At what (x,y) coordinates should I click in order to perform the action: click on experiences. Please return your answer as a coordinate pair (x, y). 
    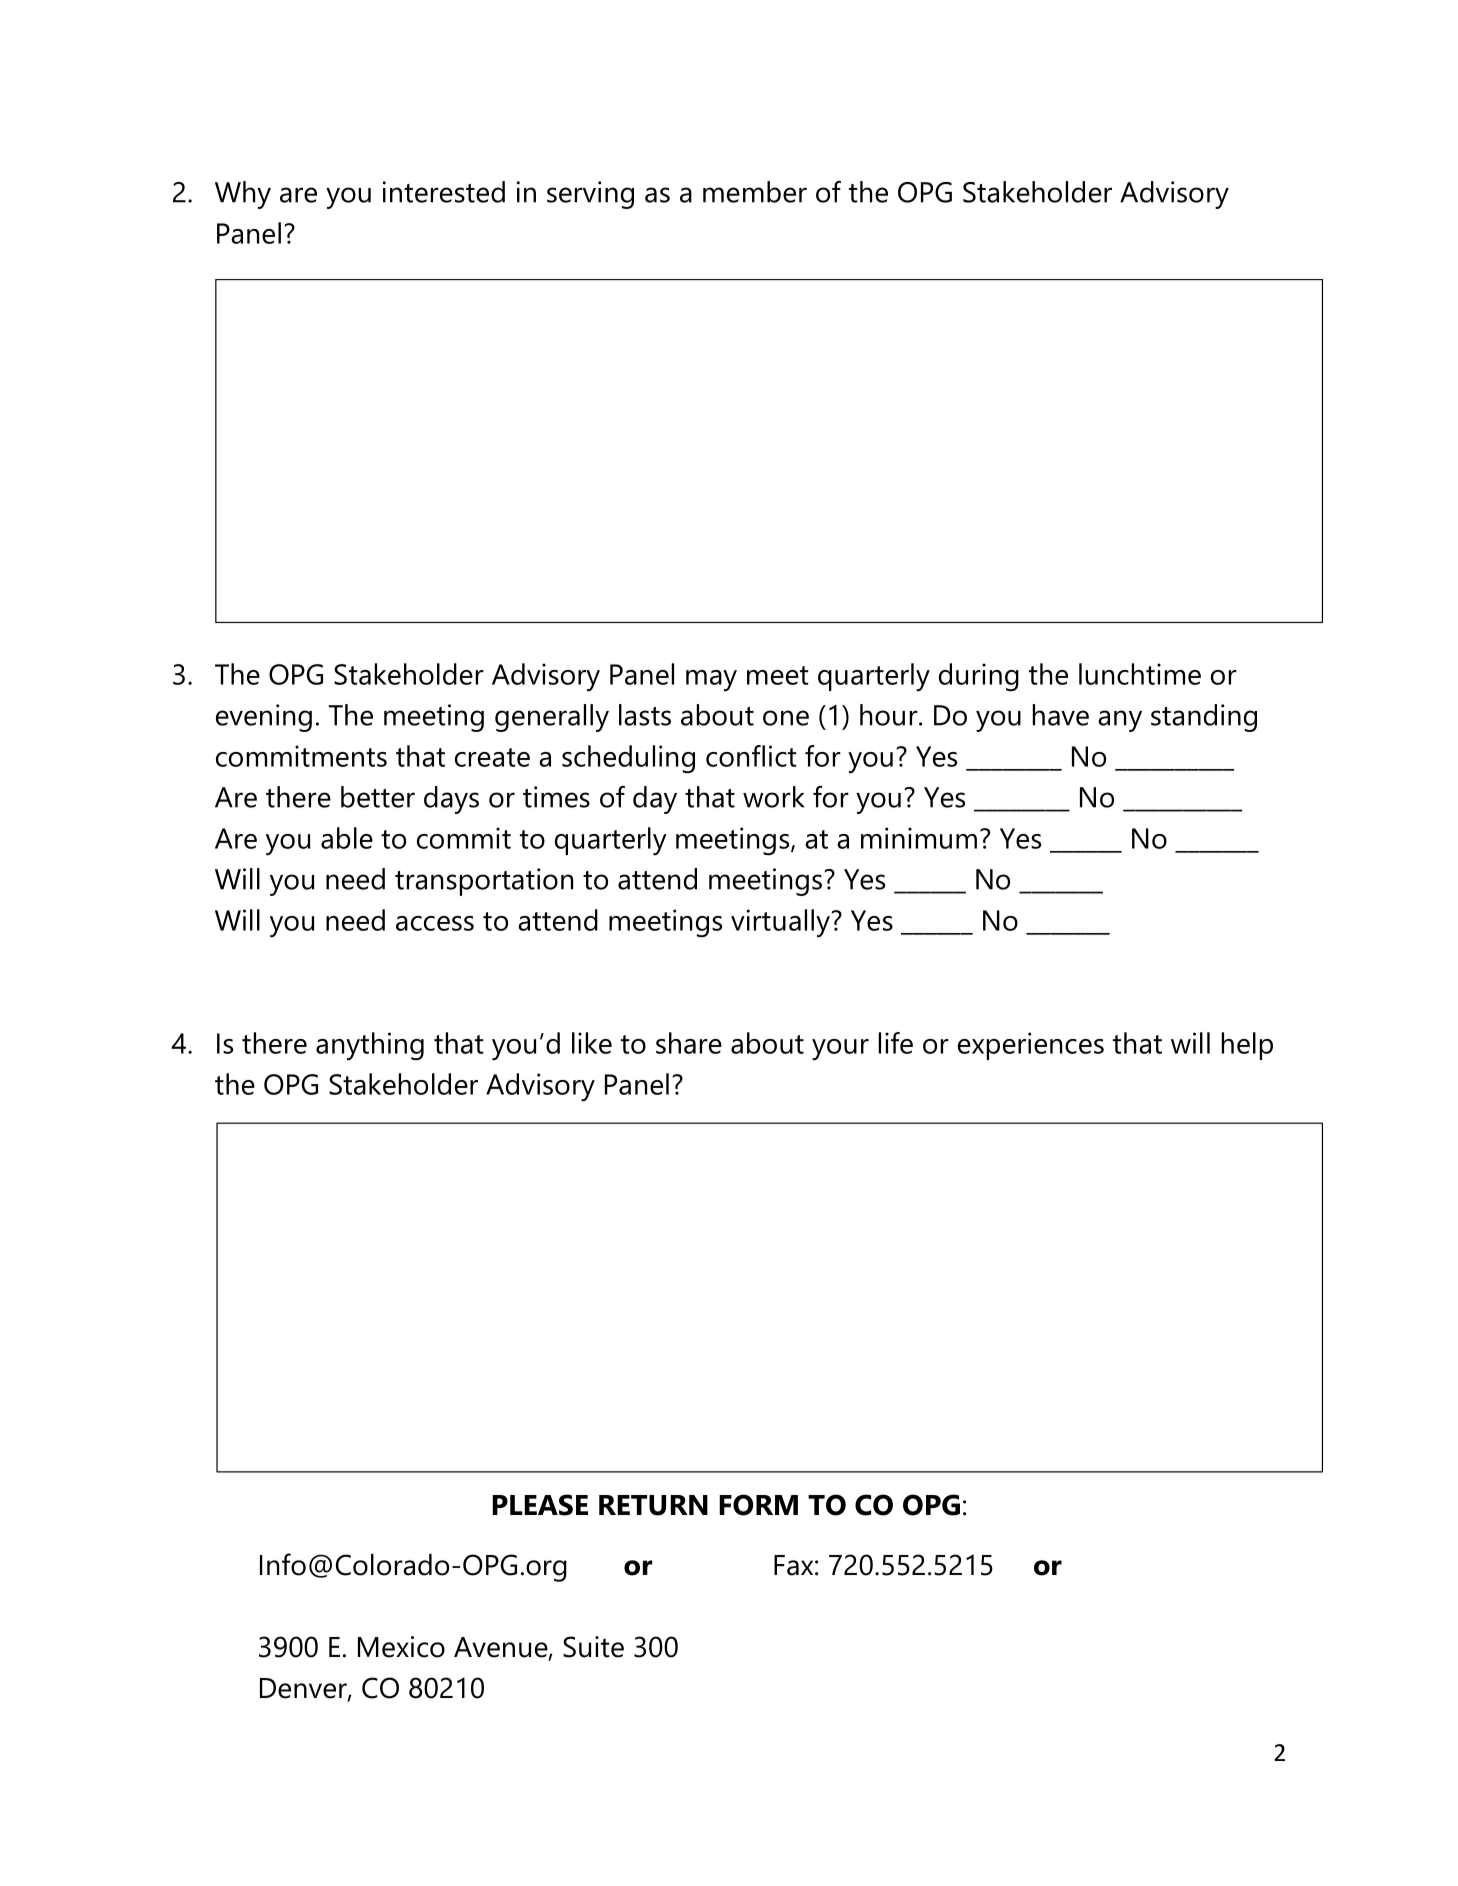
    Looking at the image, I should click on (1031, 1046).
